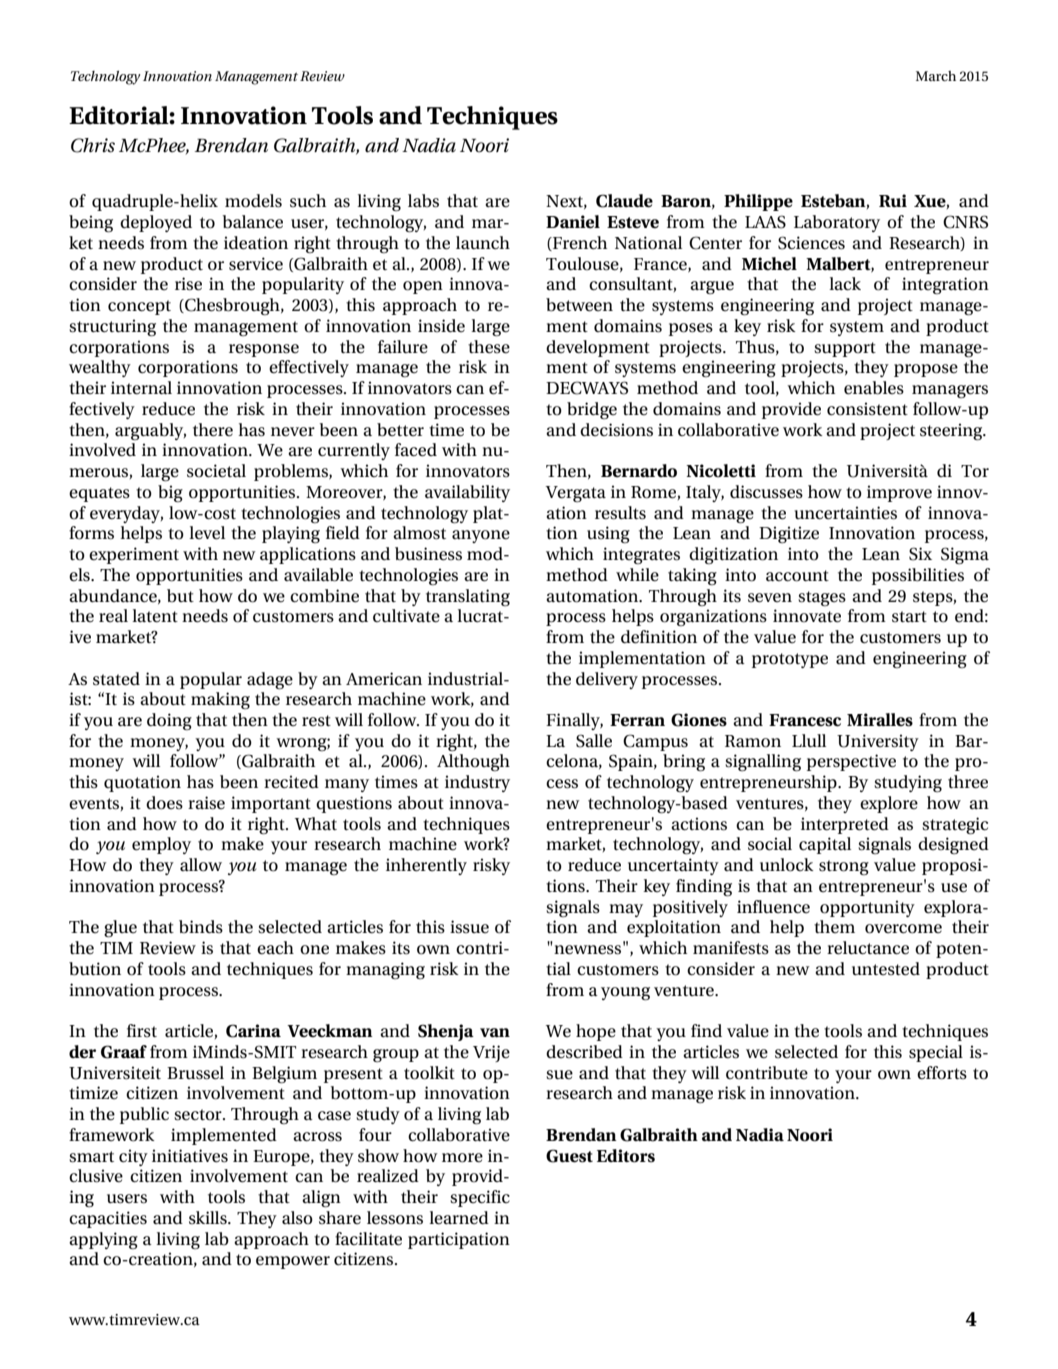 The image size is (1058, 1369). Describe the element at coordinates (589, 949) in the page. I see `newness` at that location.
